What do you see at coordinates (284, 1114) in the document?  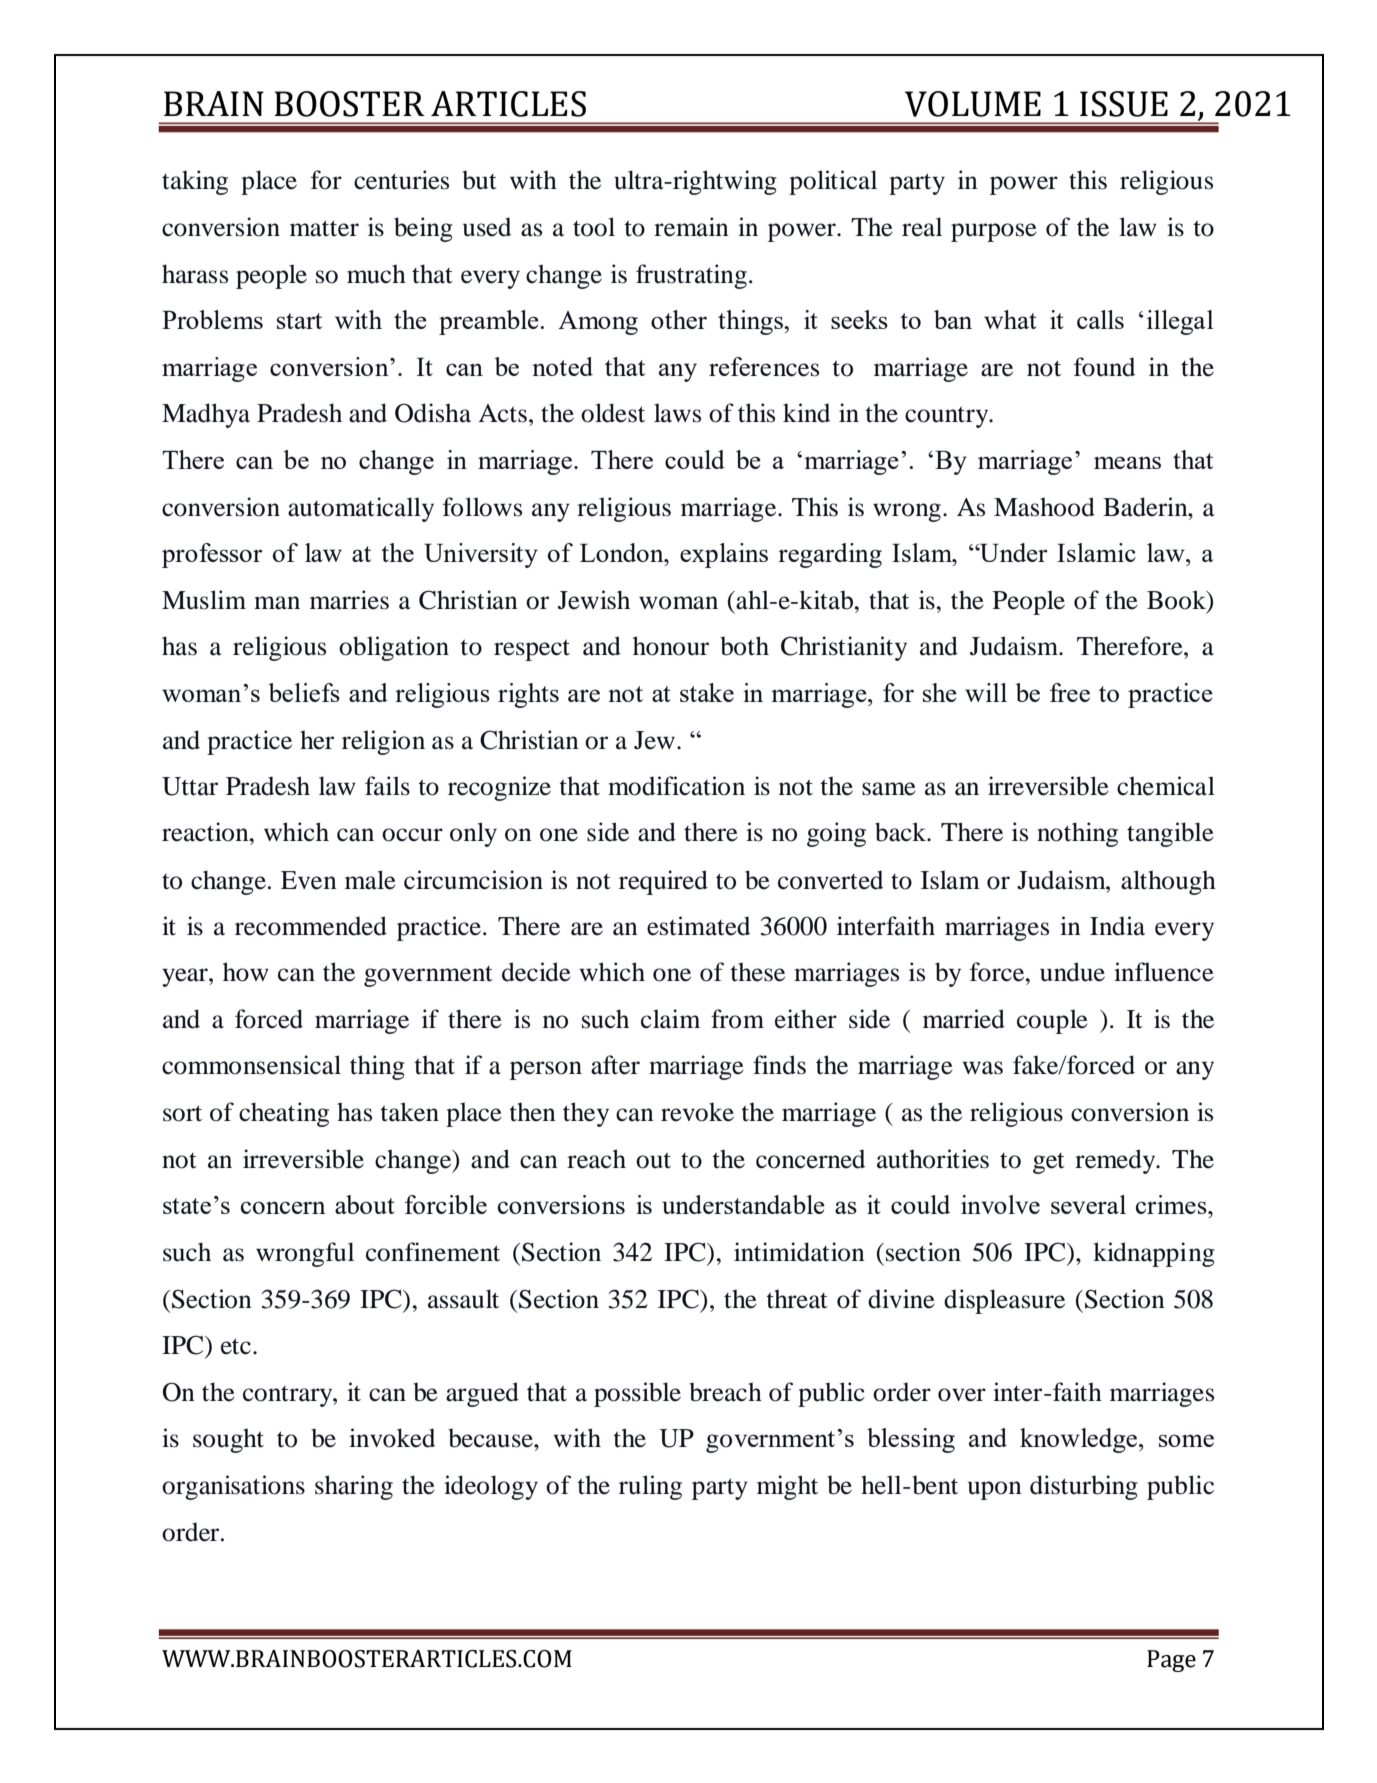 I see `cheating` at bounding box center [284, 1114].
